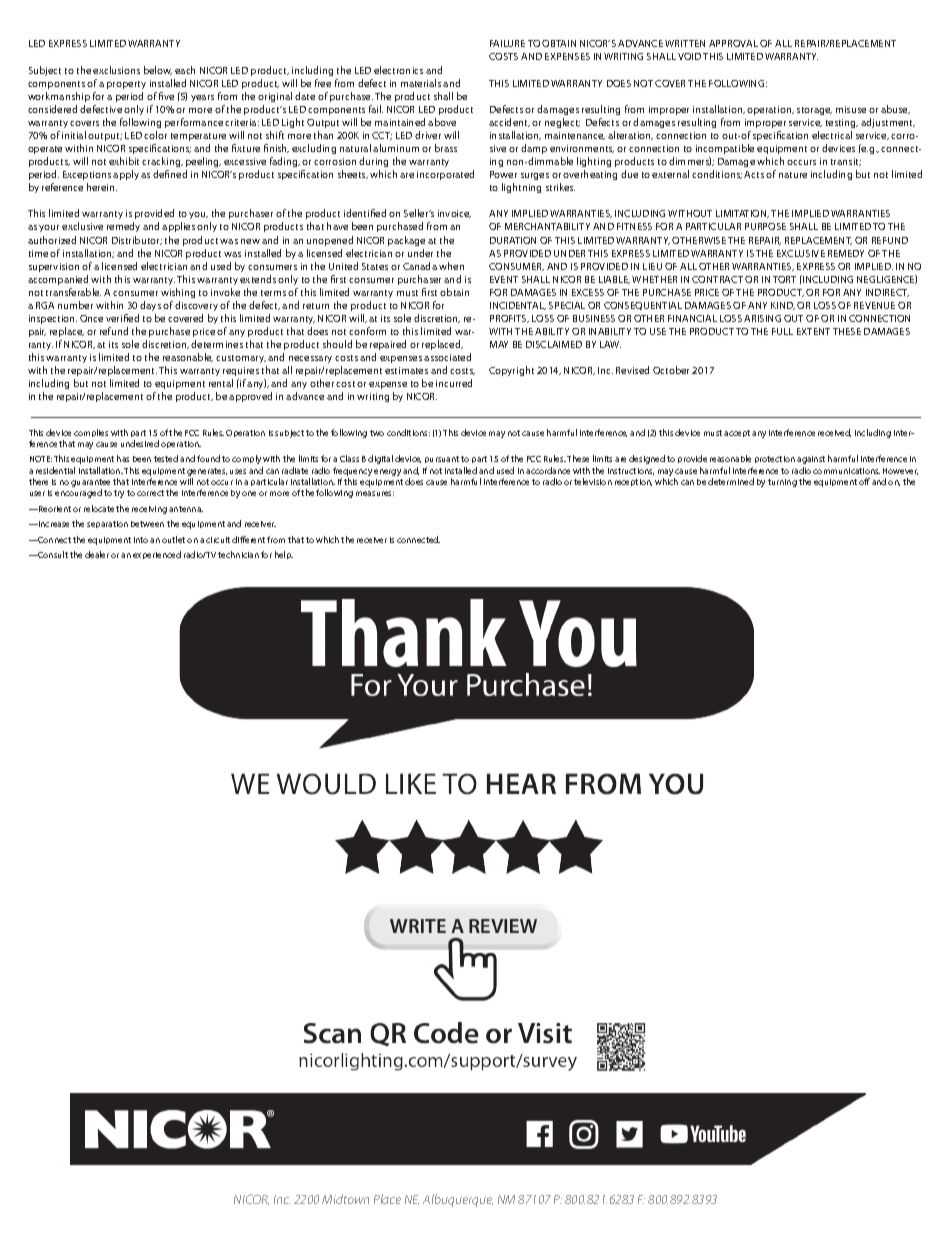  What do you see at coordinates (157, 555) in the screenshot?
I see `experienced` at bounding box center [157, 555].
